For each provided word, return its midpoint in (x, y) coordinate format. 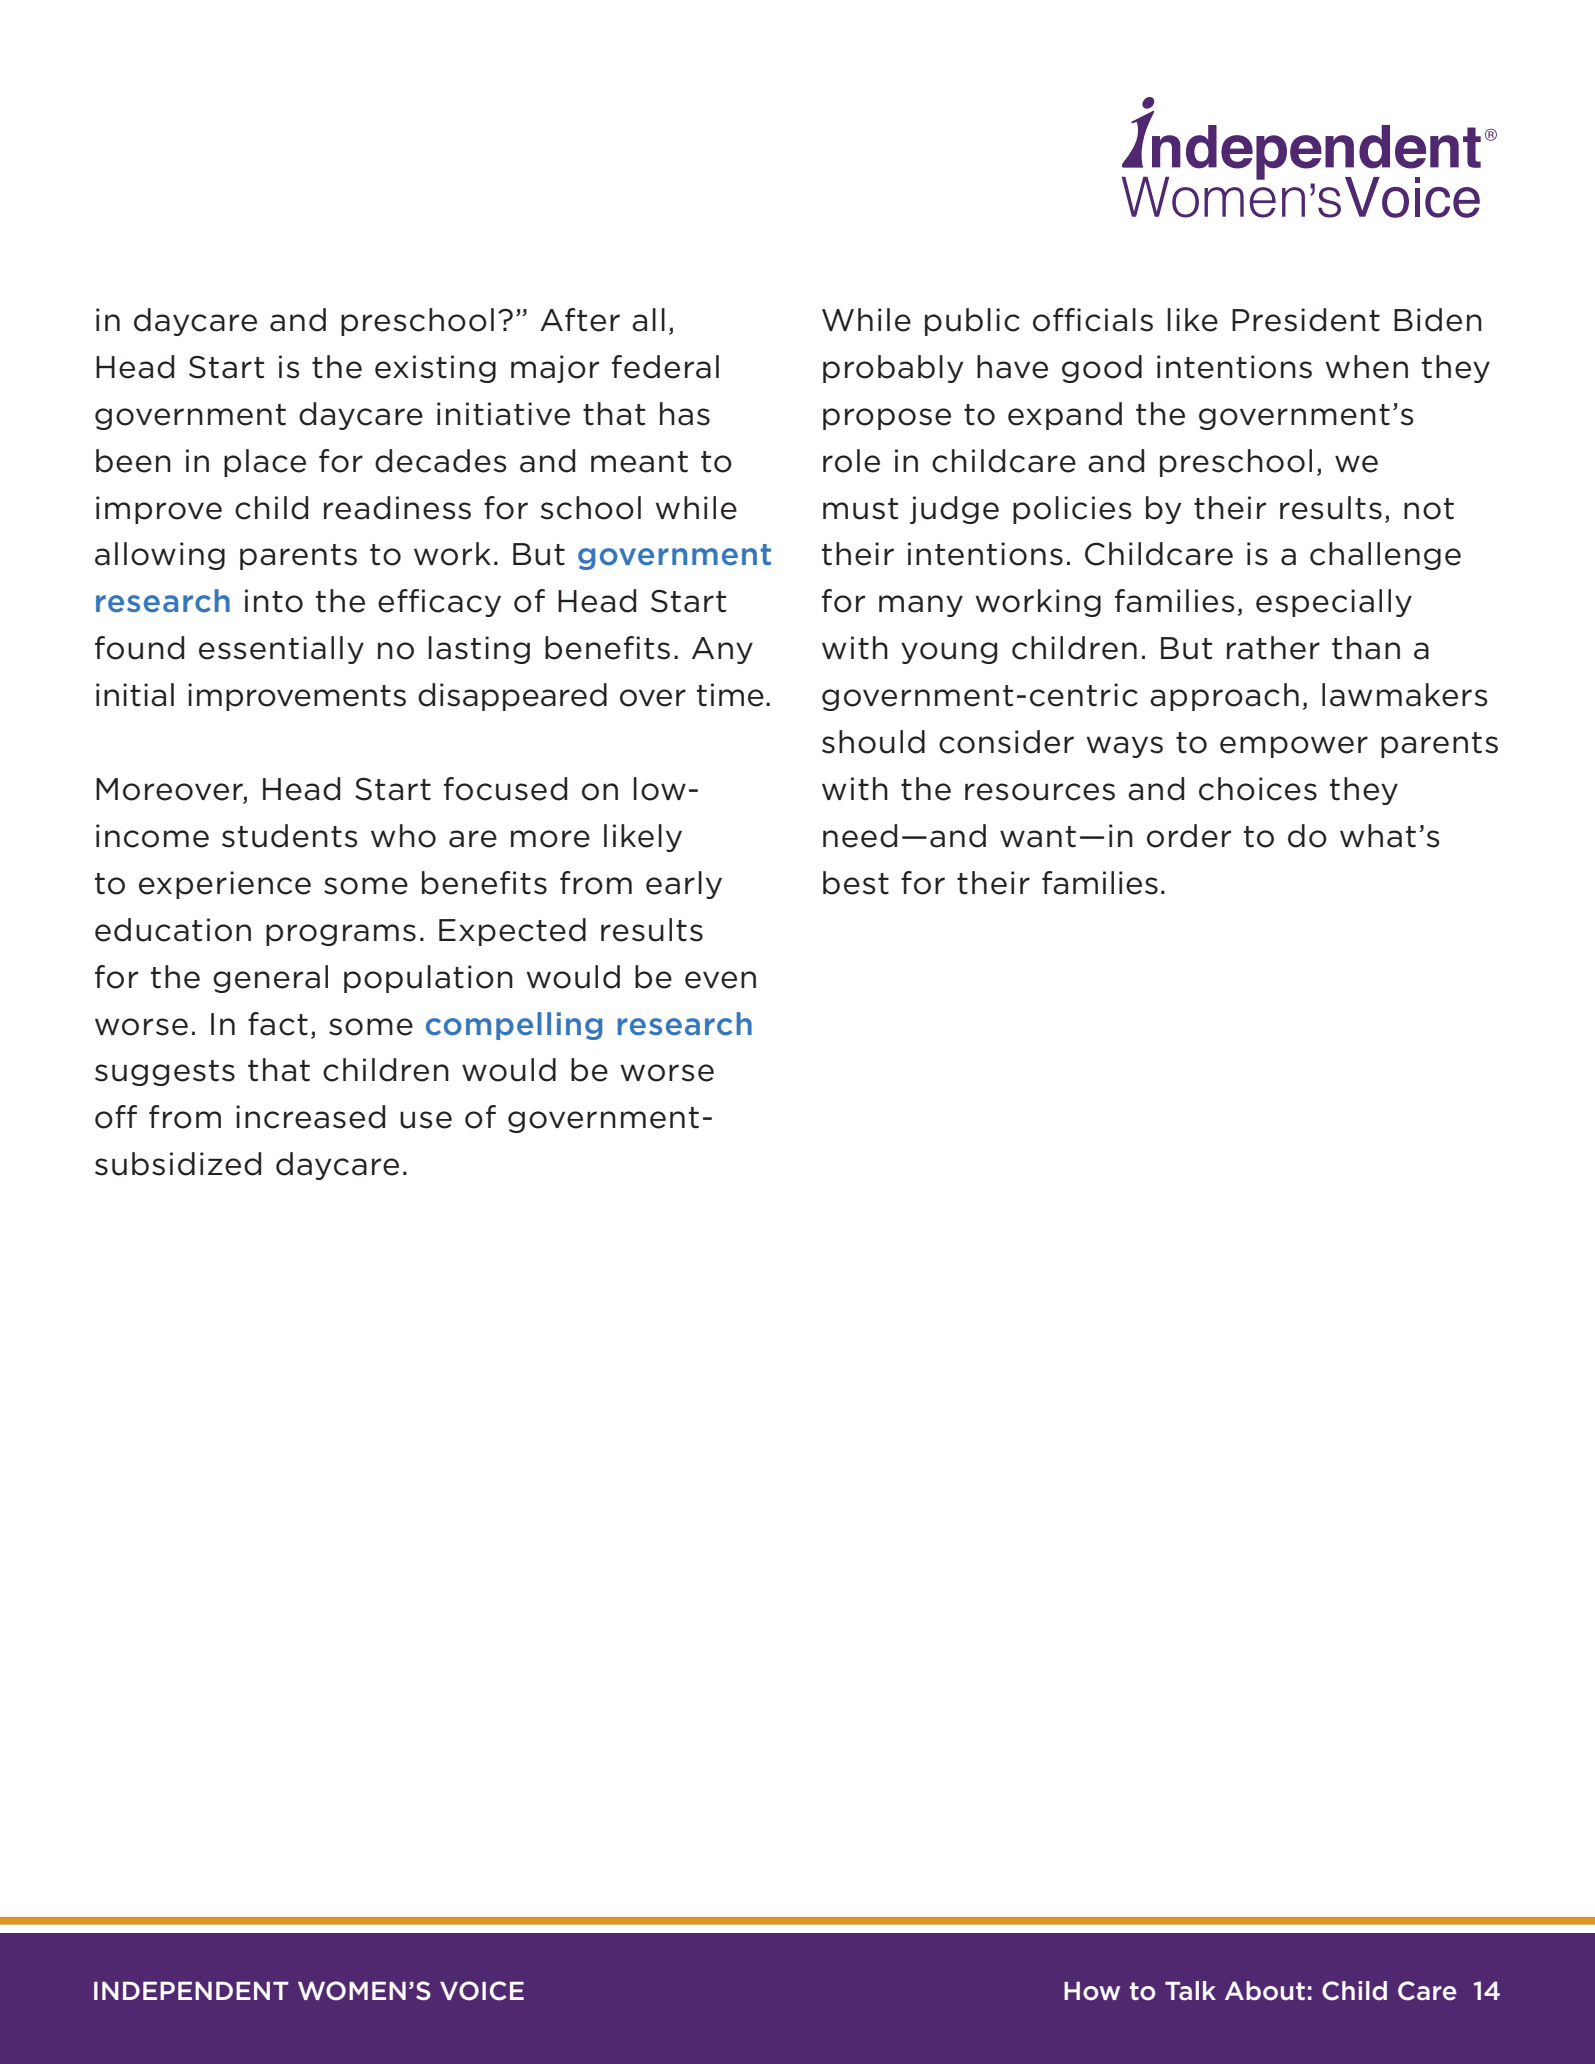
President (1306, 320)
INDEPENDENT (191, 1991)
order (1189, 836)
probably (893, 369)
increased (310, 1117)
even (720, 980)
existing (435, 369)
